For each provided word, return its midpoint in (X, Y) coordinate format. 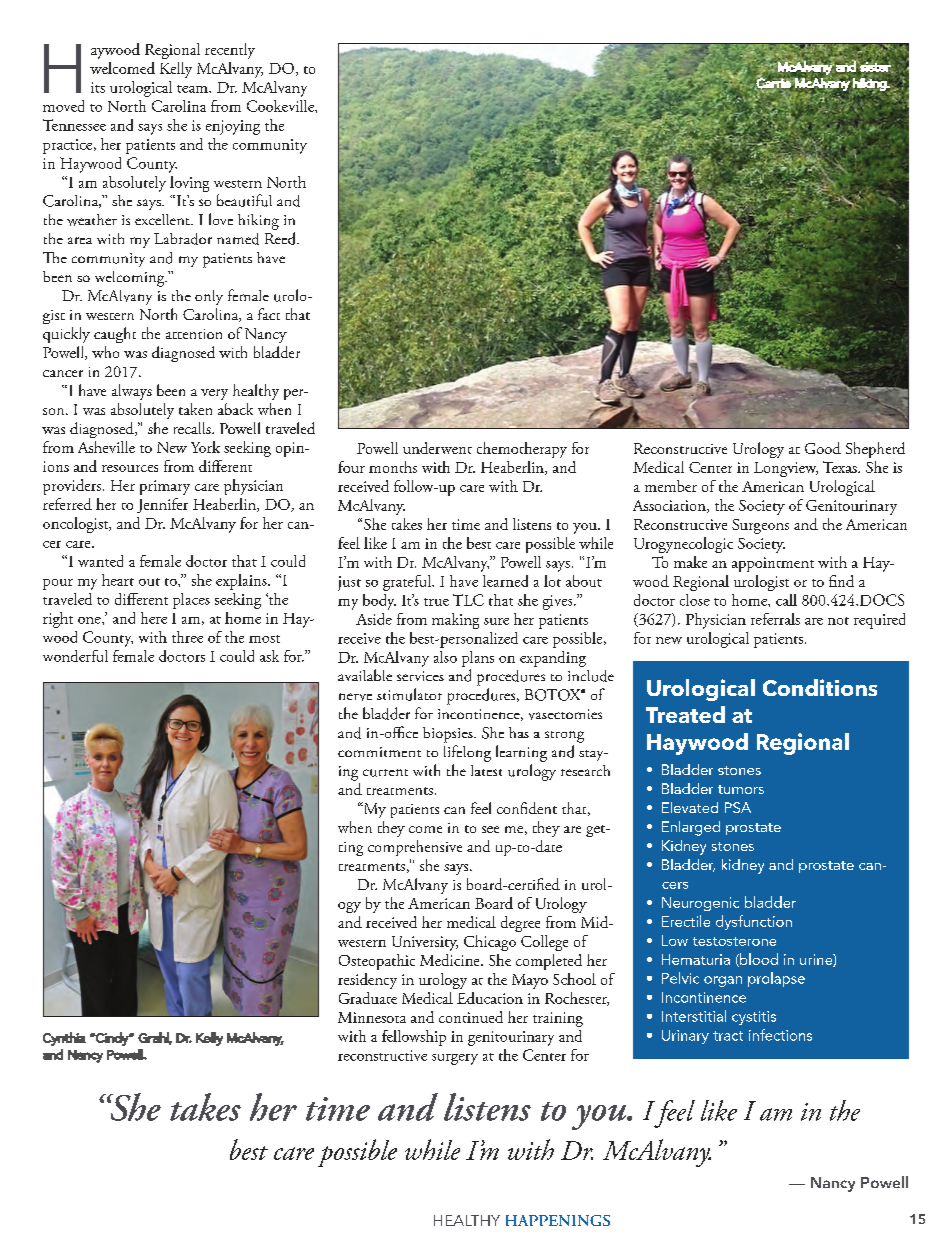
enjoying (233, 127)
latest (486, 770)
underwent (437, 448)
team (193, 89)
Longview (786, 469)
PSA (738, 807)
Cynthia (64, 1039)
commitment (379, 752)
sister (875, 66)
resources (130, 468)
